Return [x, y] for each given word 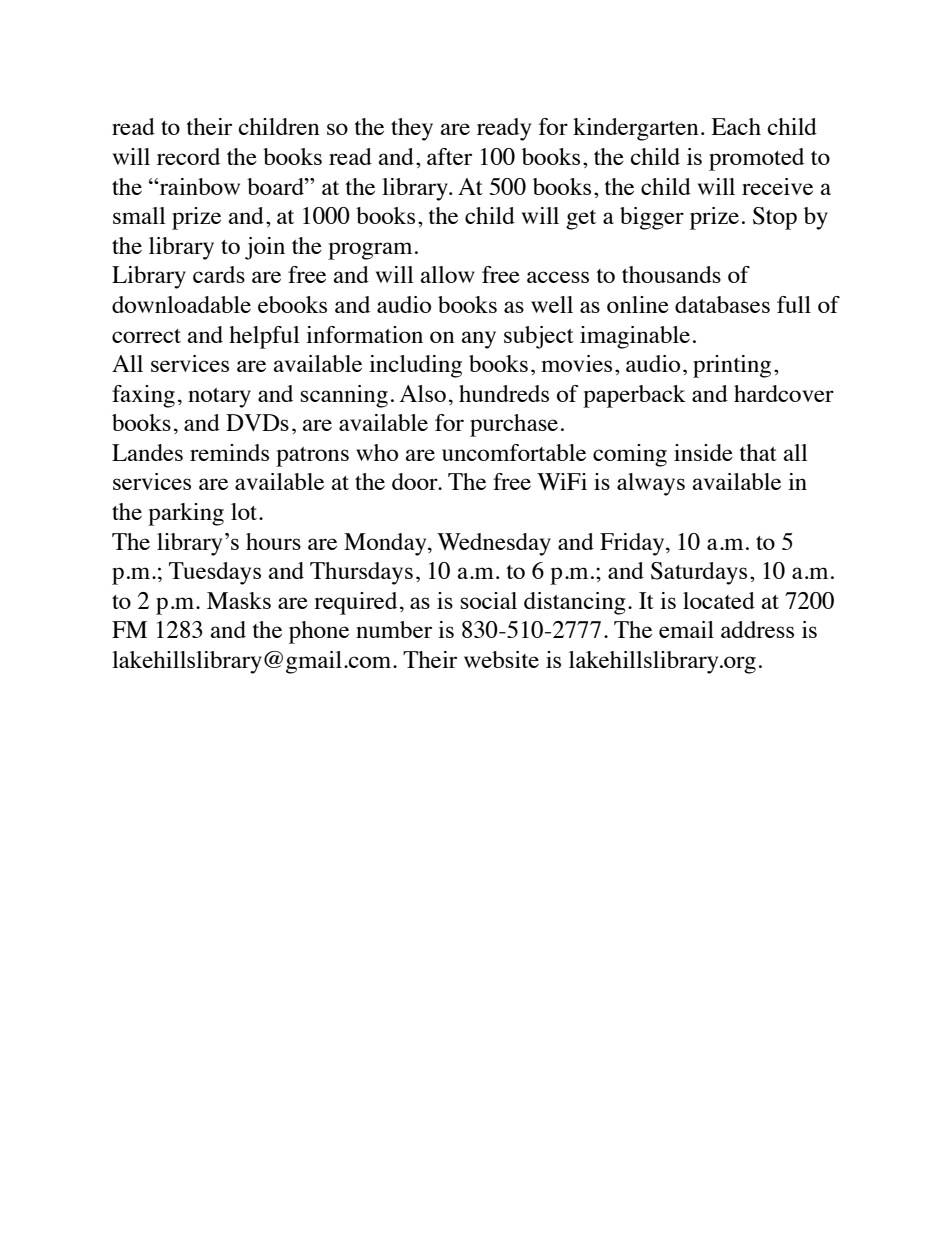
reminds [229, 452]
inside [703, 452]
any [478, 340]
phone [319, 632]
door [416, 481]
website [501, 659]
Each [736, 126]
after [449, 156]
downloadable [181, 304]
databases [722, 304]
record [188, 156]
